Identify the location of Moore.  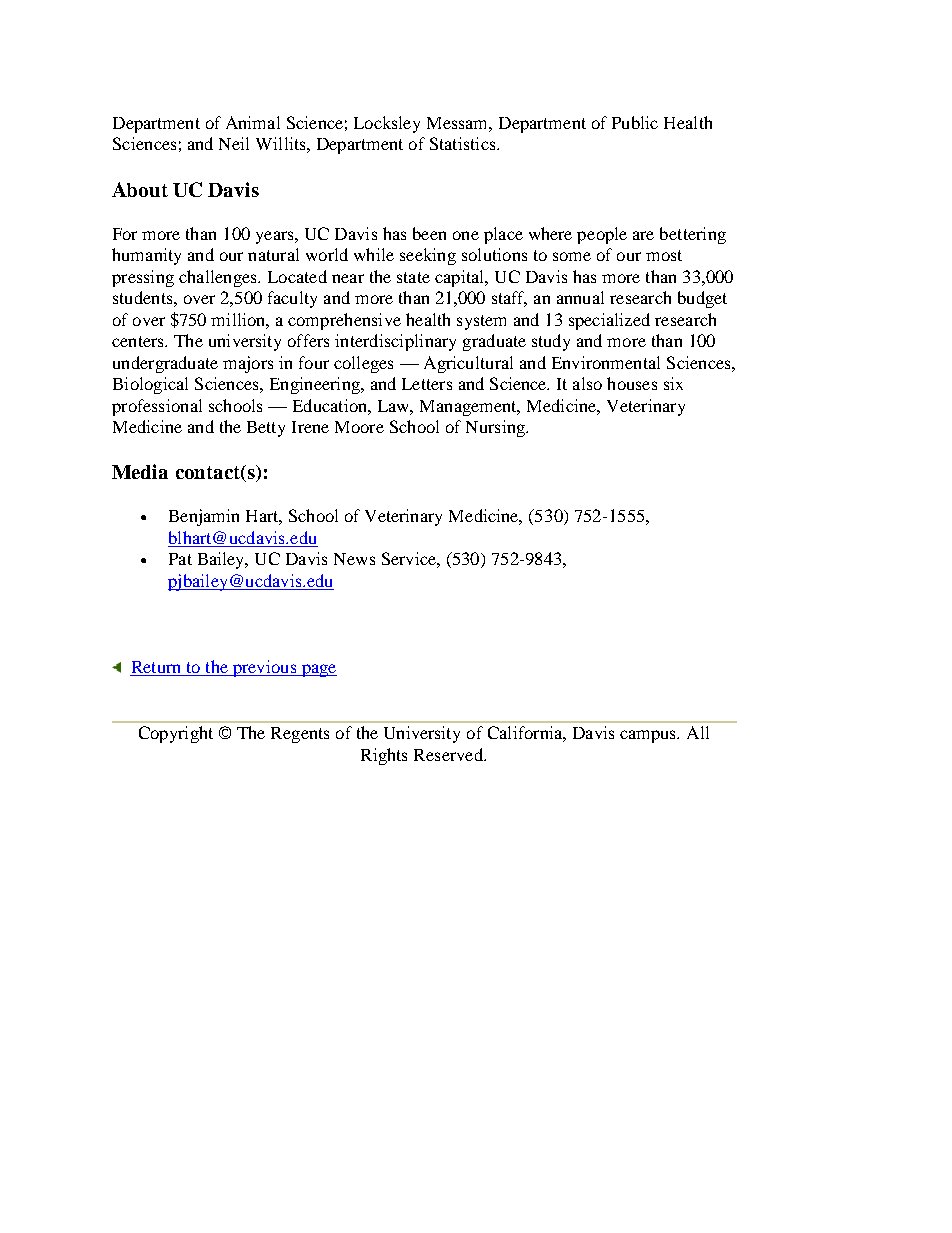
(359, 427).
